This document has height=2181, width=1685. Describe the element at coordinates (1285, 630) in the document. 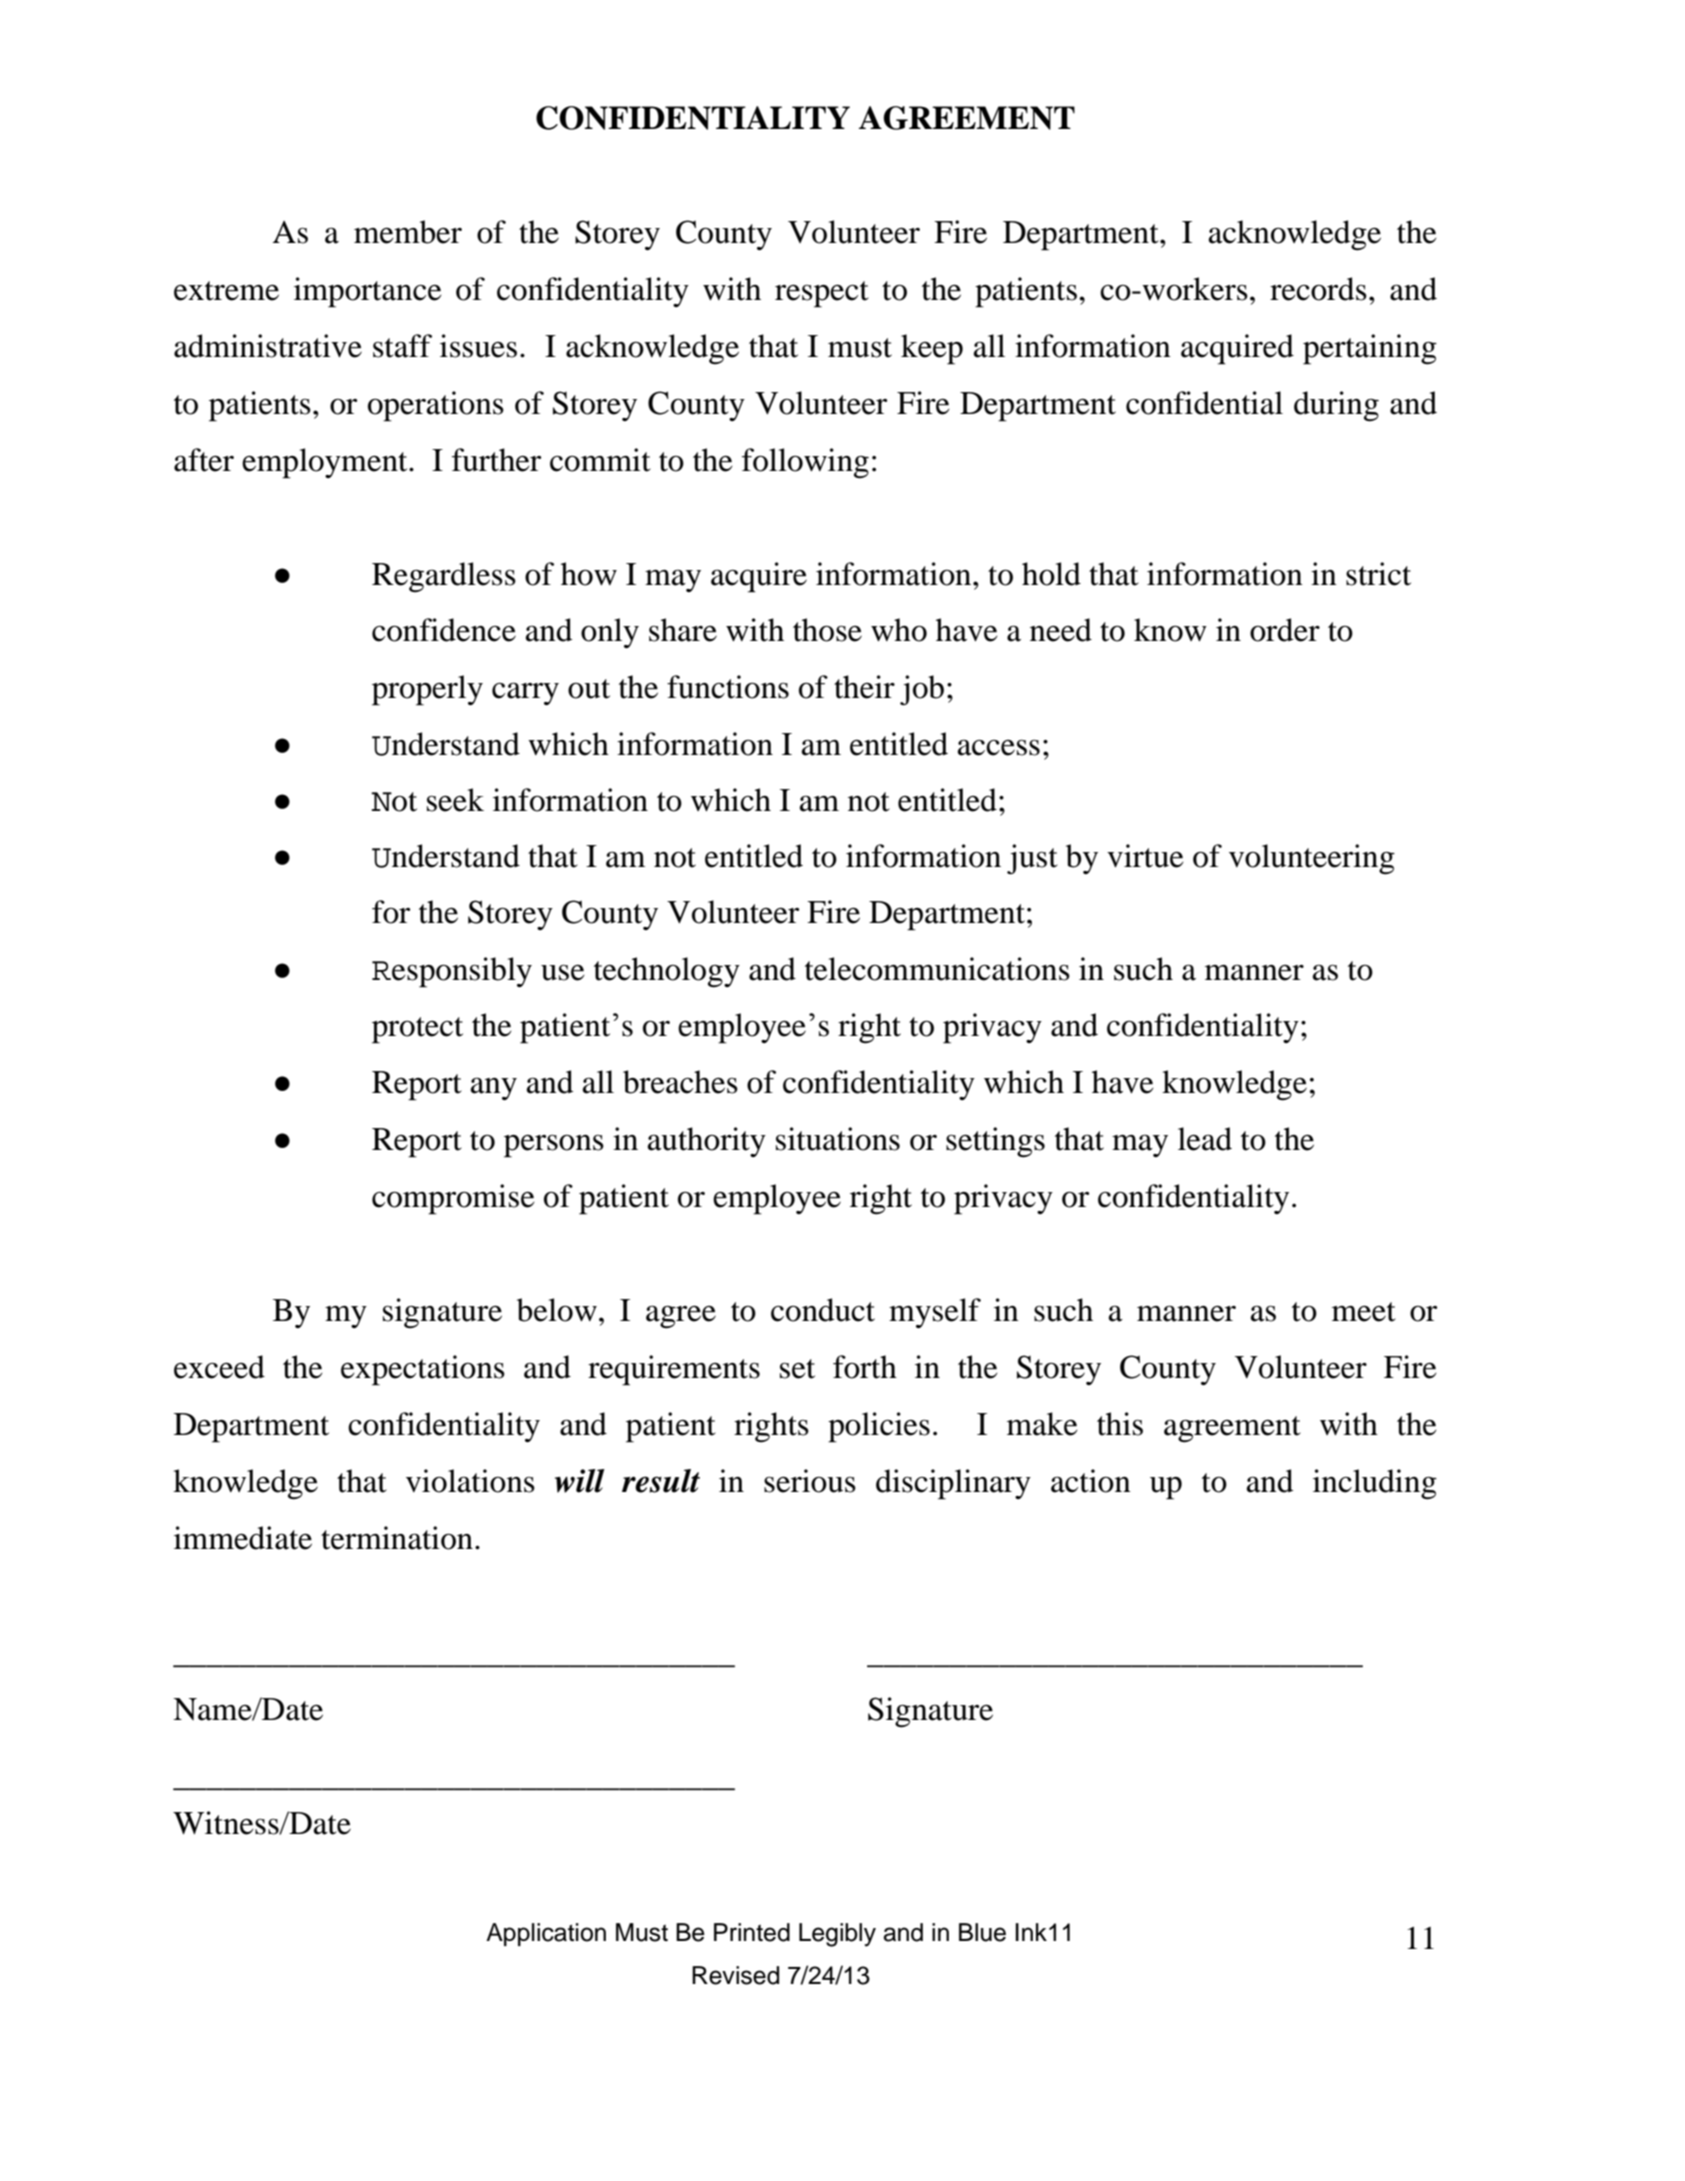

I see `order` at that location.
